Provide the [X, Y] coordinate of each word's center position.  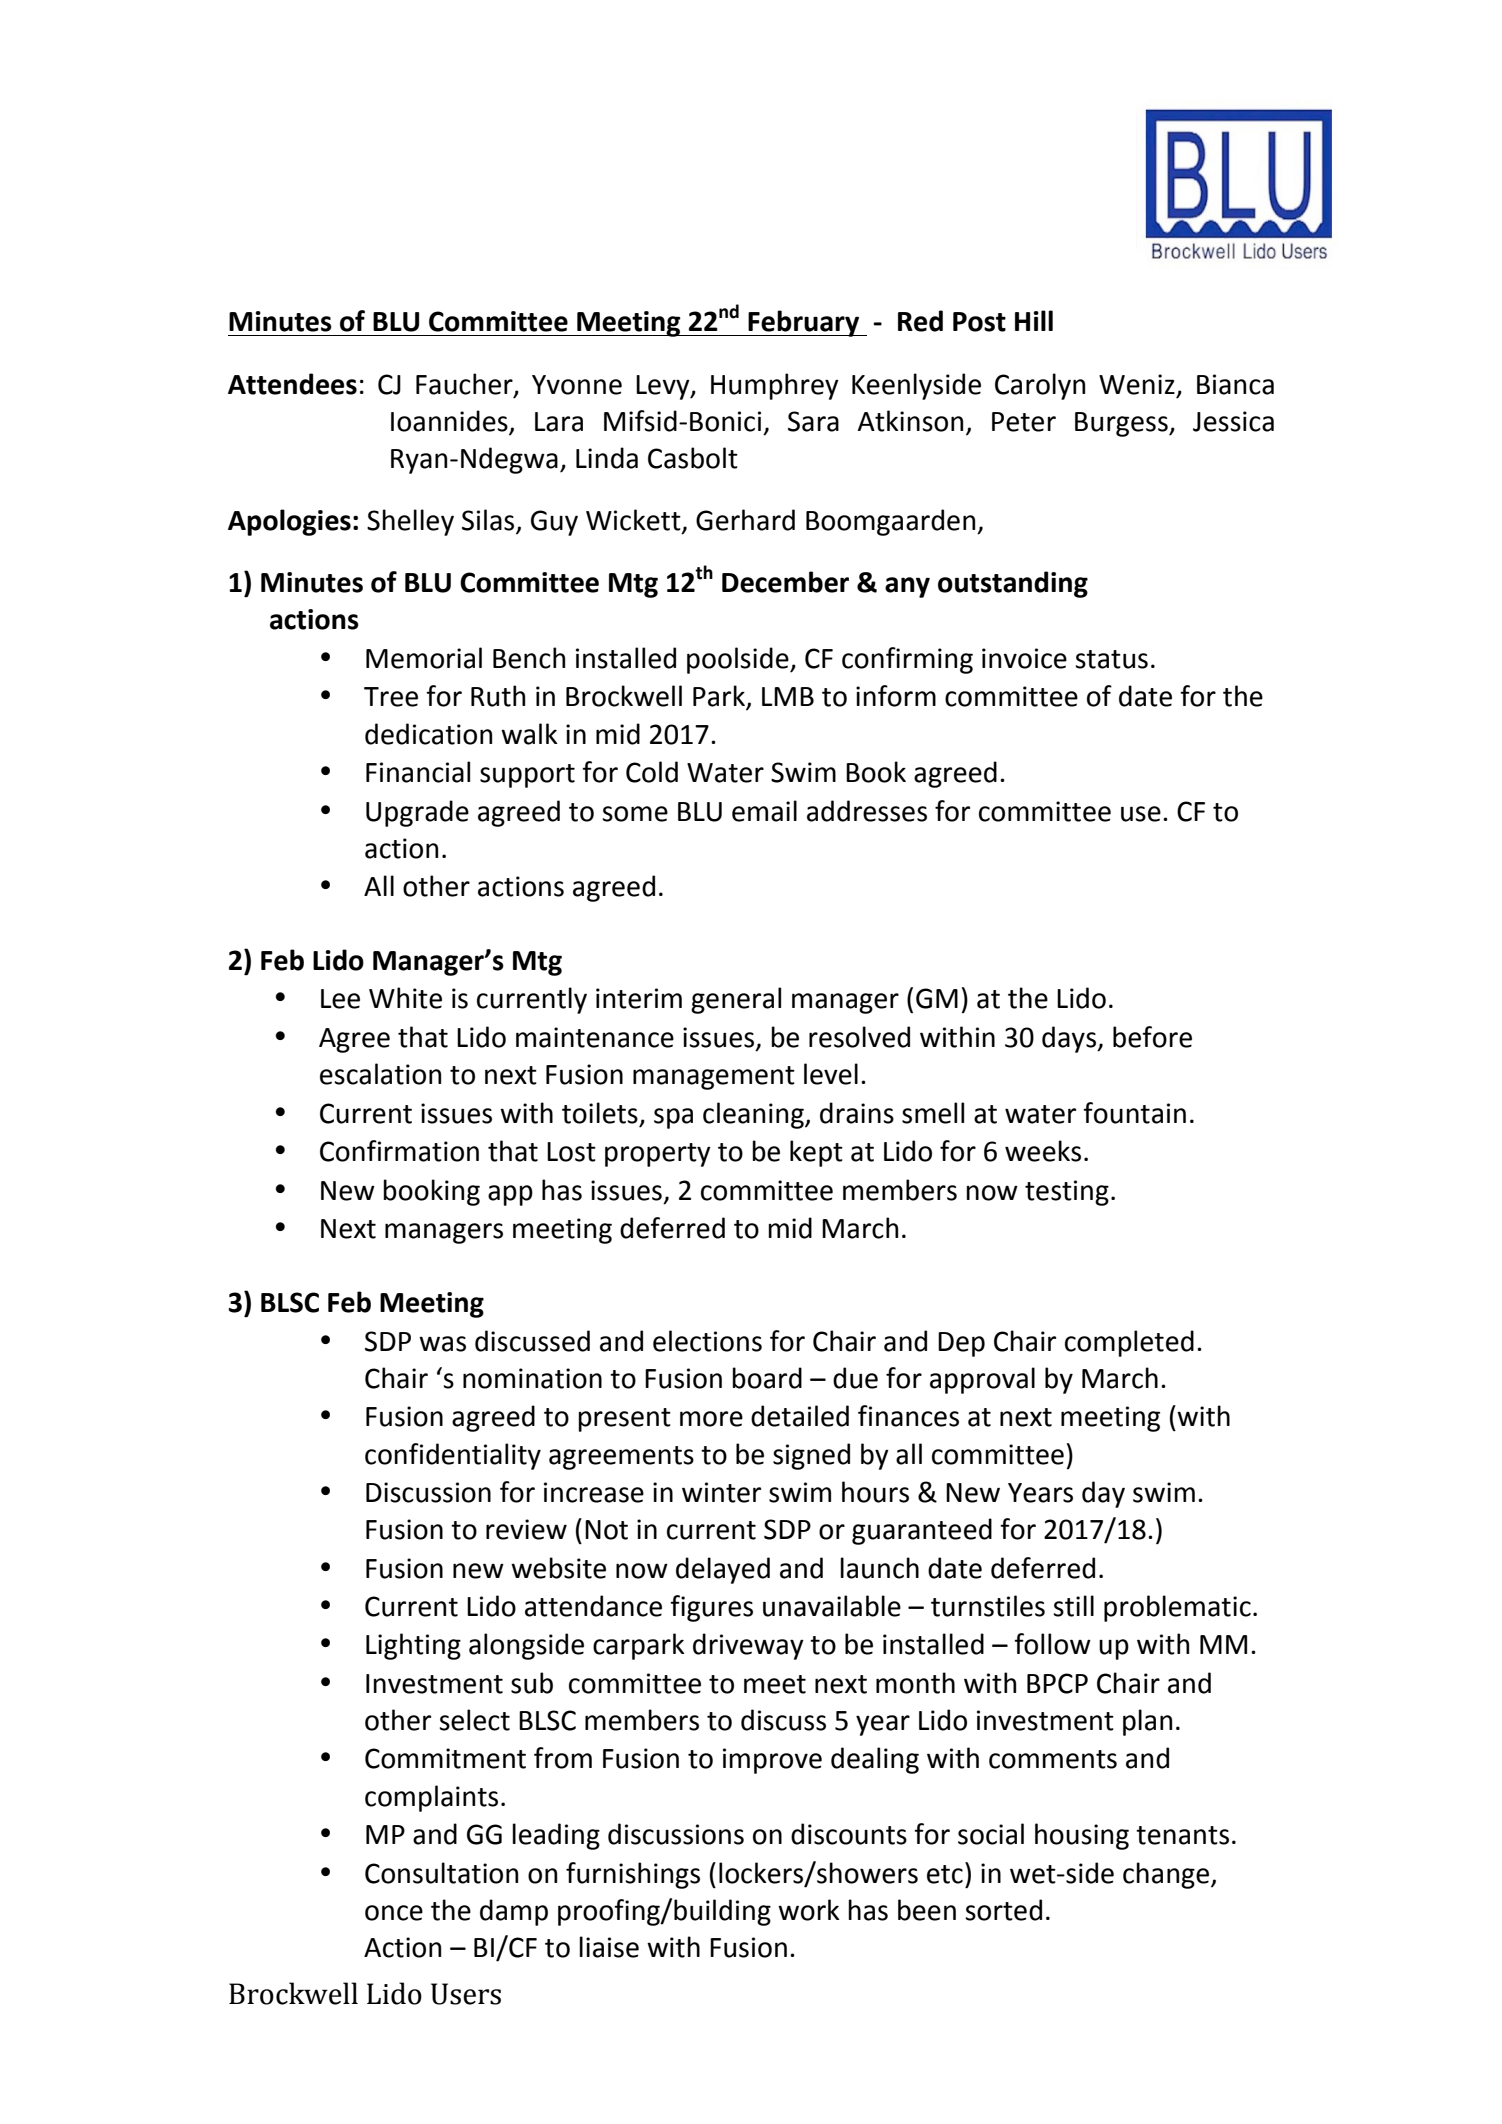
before [1152, 1037]
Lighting [413, 1646]
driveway [748, 1646]
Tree [391, 697]
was [442, 1344]
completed [1129, 1343]
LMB [788, 696]
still [1073, 1606]
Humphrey [775, 386]
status [1111, 659]
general [736, 1000]
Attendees [292, 384]
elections [707, 1341]
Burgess [1122, 424]
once [394, 1913]
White [405, 998]
